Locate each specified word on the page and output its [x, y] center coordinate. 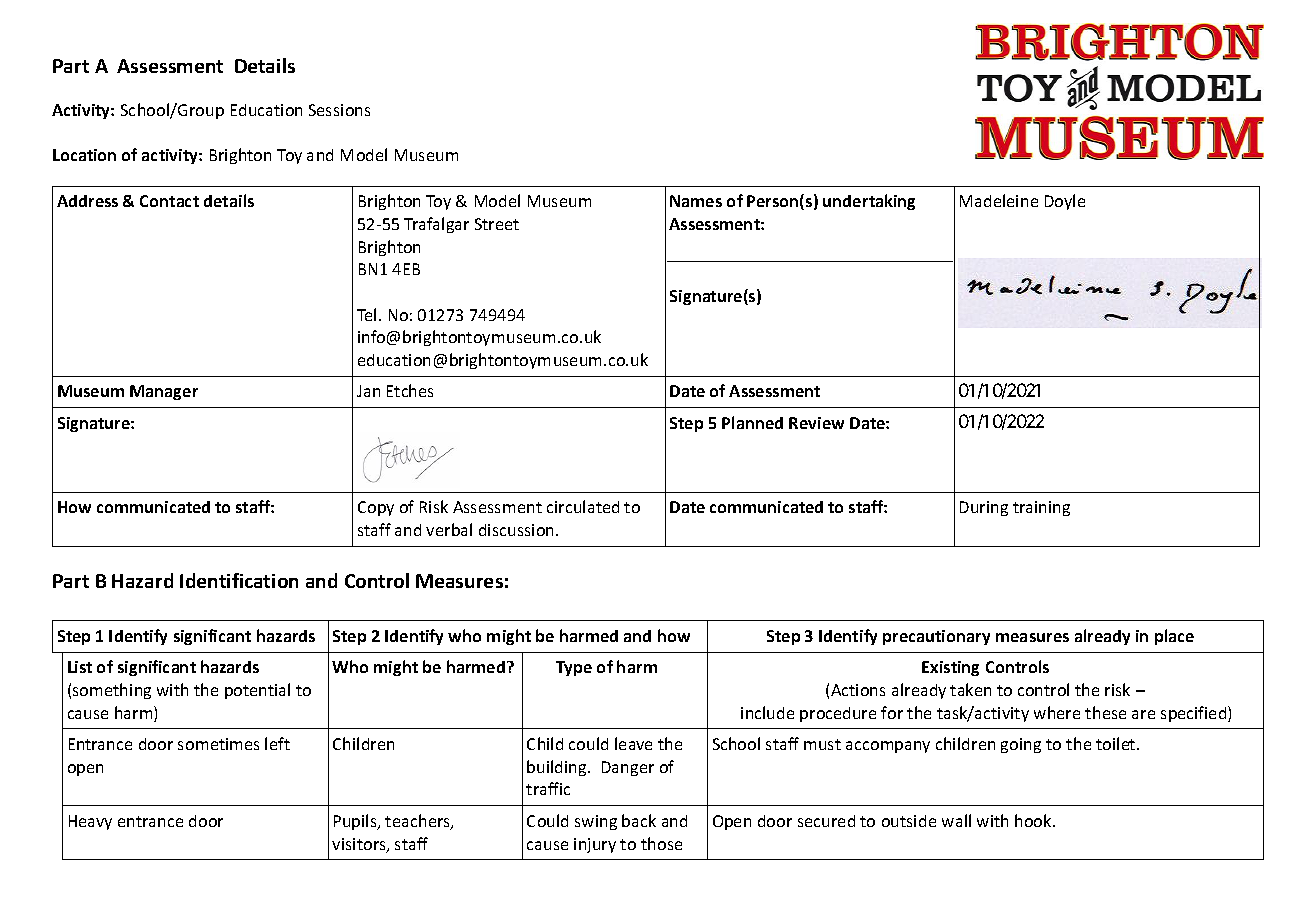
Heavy [90, 822]
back [639, 820]
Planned [752, 422]
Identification [239, 580]
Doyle [1065, 202]
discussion [518, 530]
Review [816, 423]
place [1174, 637]
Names [696, 201]
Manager [164, 392]
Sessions [339, 110]
